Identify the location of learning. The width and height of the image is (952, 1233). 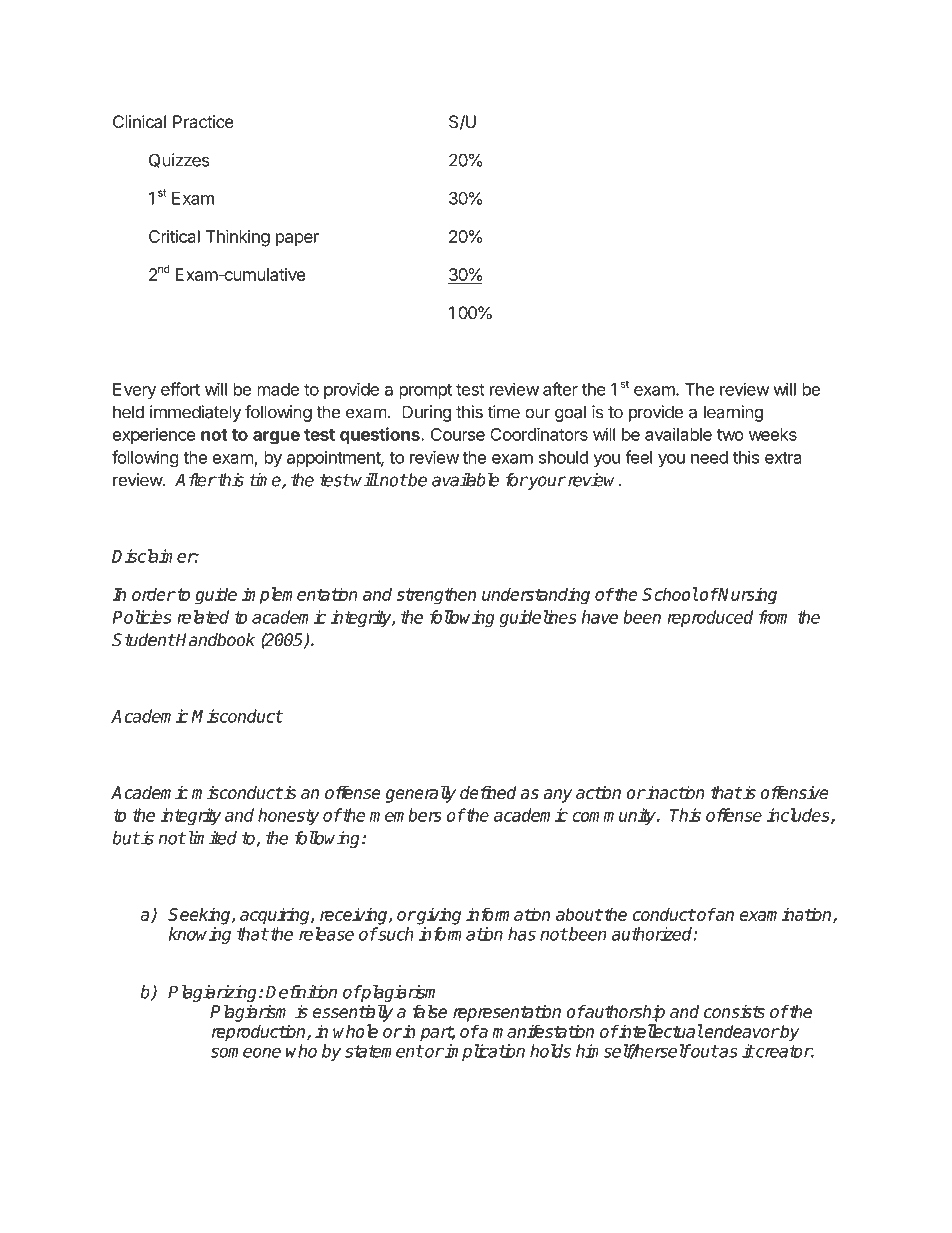
(733, 413).
